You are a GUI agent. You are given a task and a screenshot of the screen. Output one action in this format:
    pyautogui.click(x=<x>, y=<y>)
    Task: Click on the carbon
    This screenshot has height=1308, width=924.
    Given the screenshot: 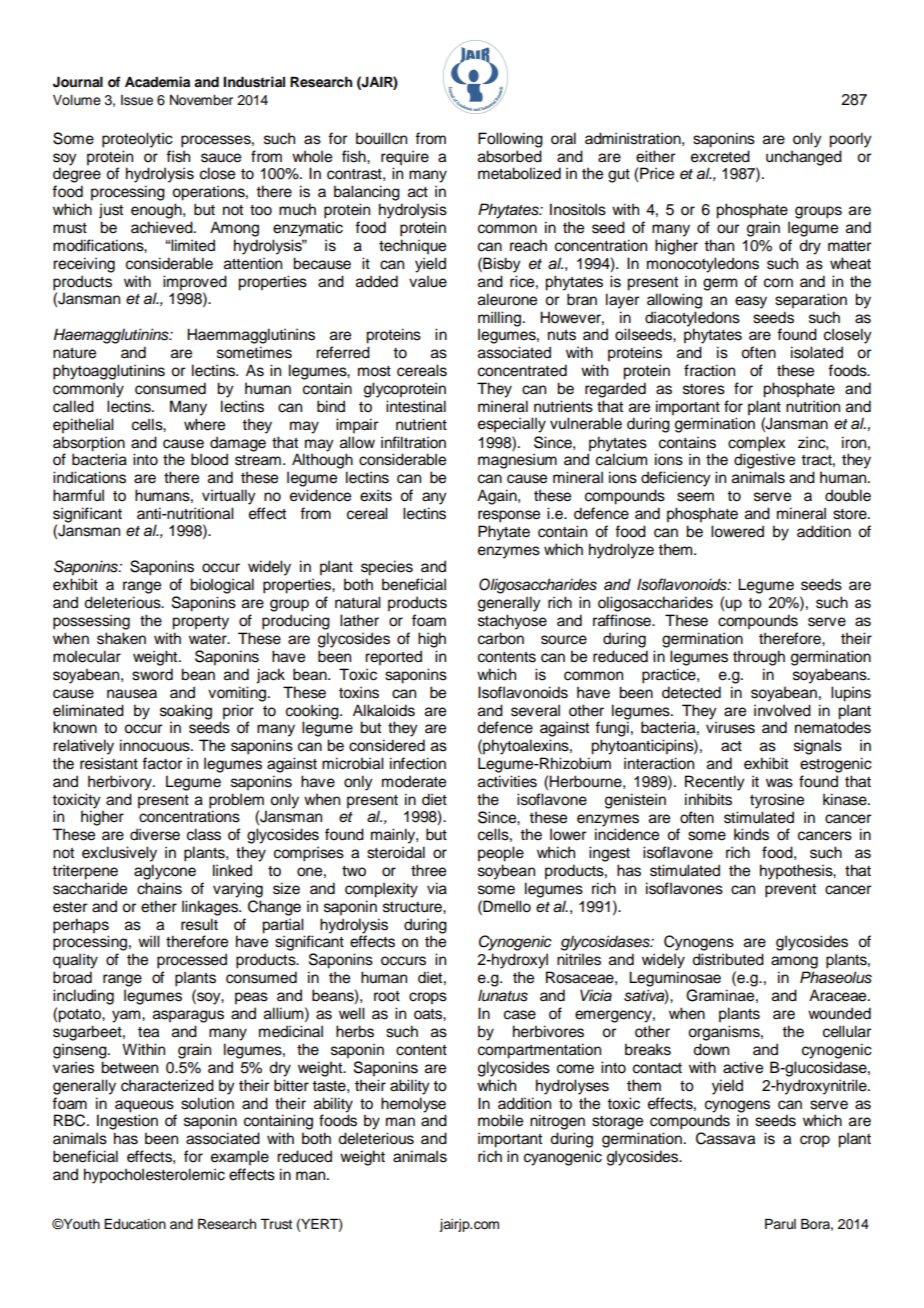 What is the action you would take?
    pyautogui.click(x=501, y=638)
